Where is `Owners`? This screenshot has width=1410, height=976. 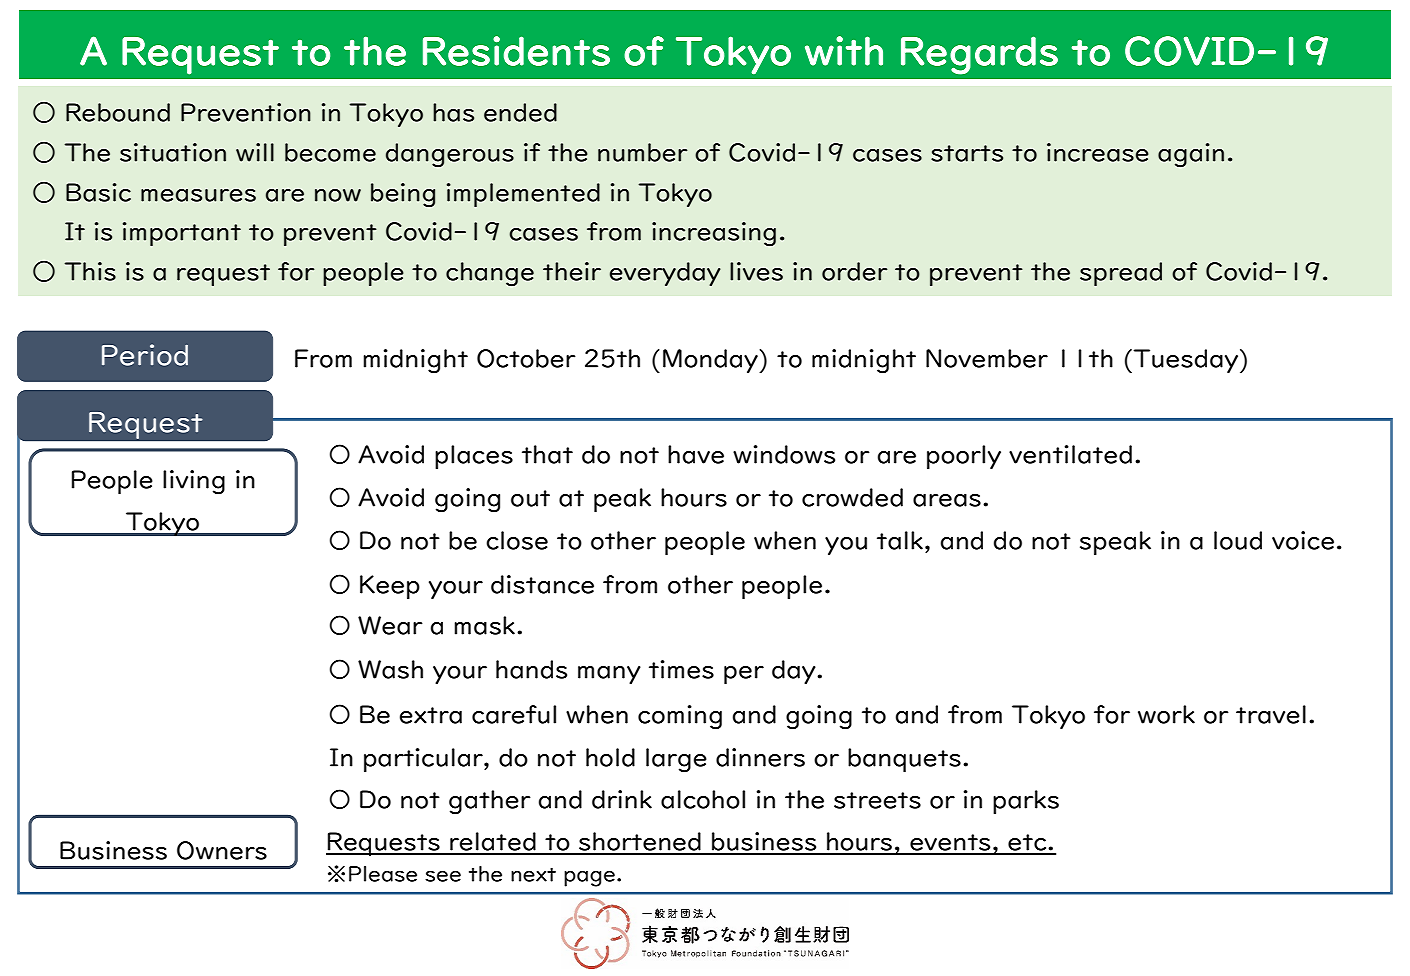 Owners is located at coordinates (222, 850).
